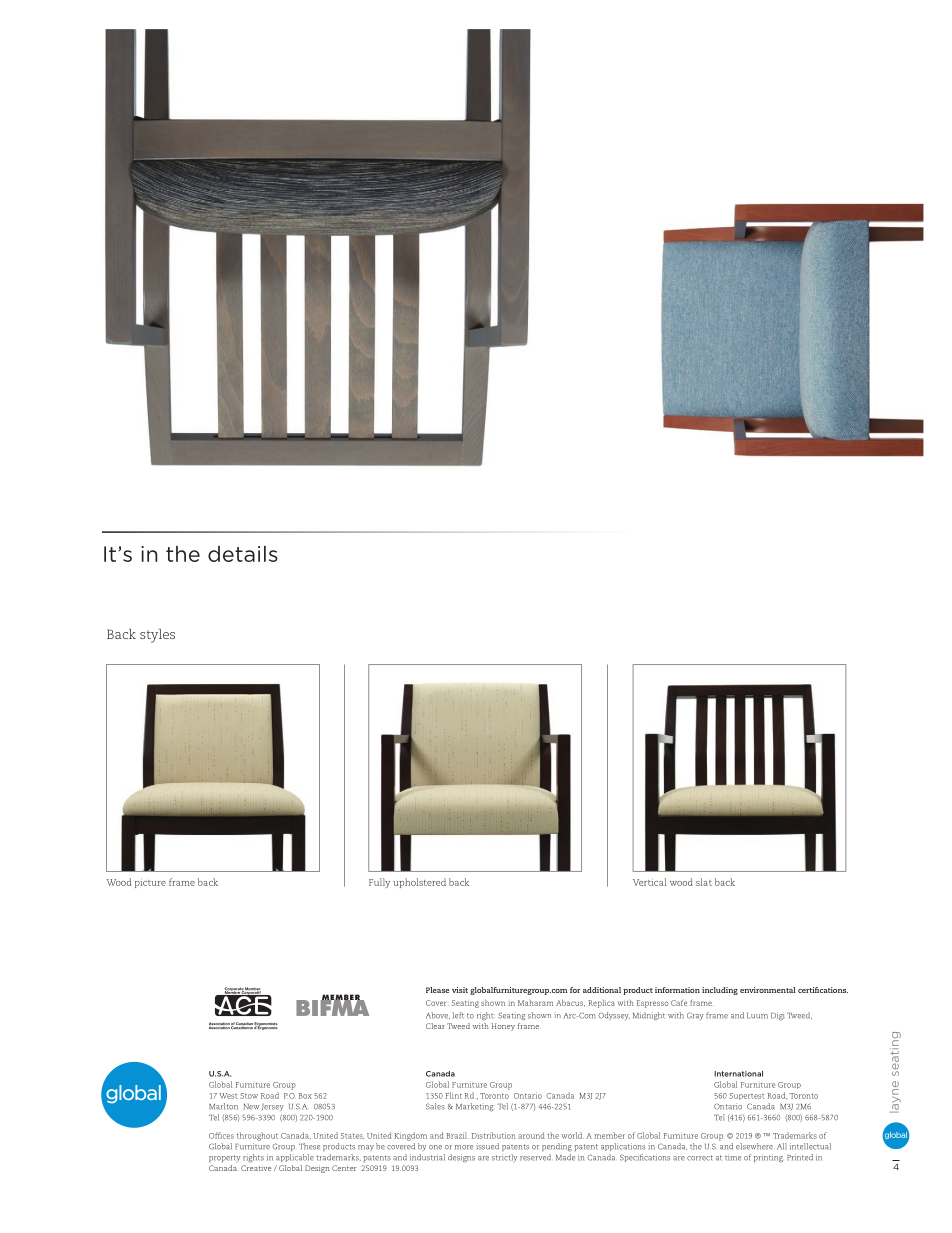 This screenshot has height=1233, width=952. Describe the element at coordinates (704, 882) in the screenshot. I see `slat` at that location.
